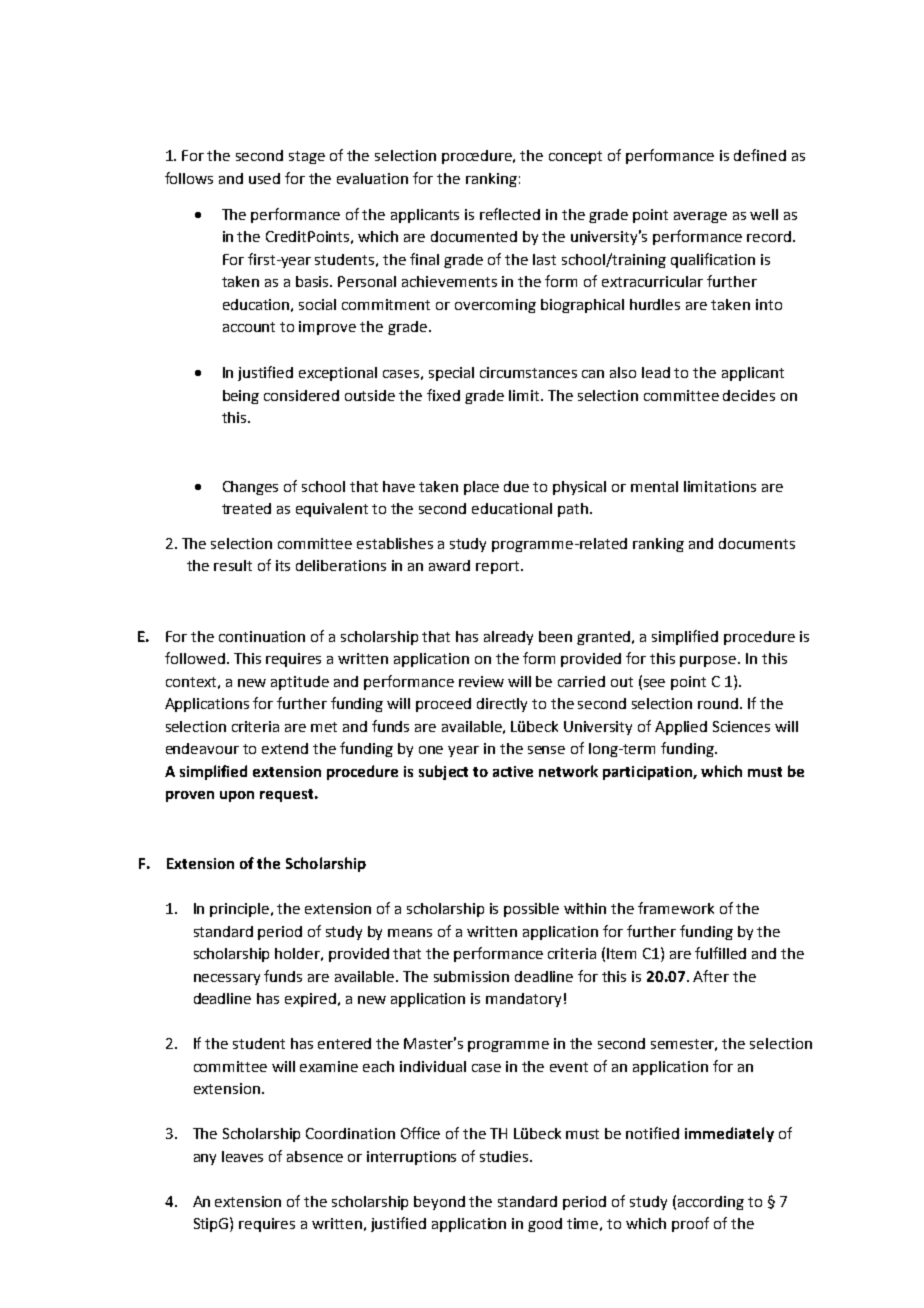 The width and height of the screenshot is (924, 1308). What do you see at coordinates (513, 771) in the screenshot?
I see `active` at bounding box center [513, 771].
